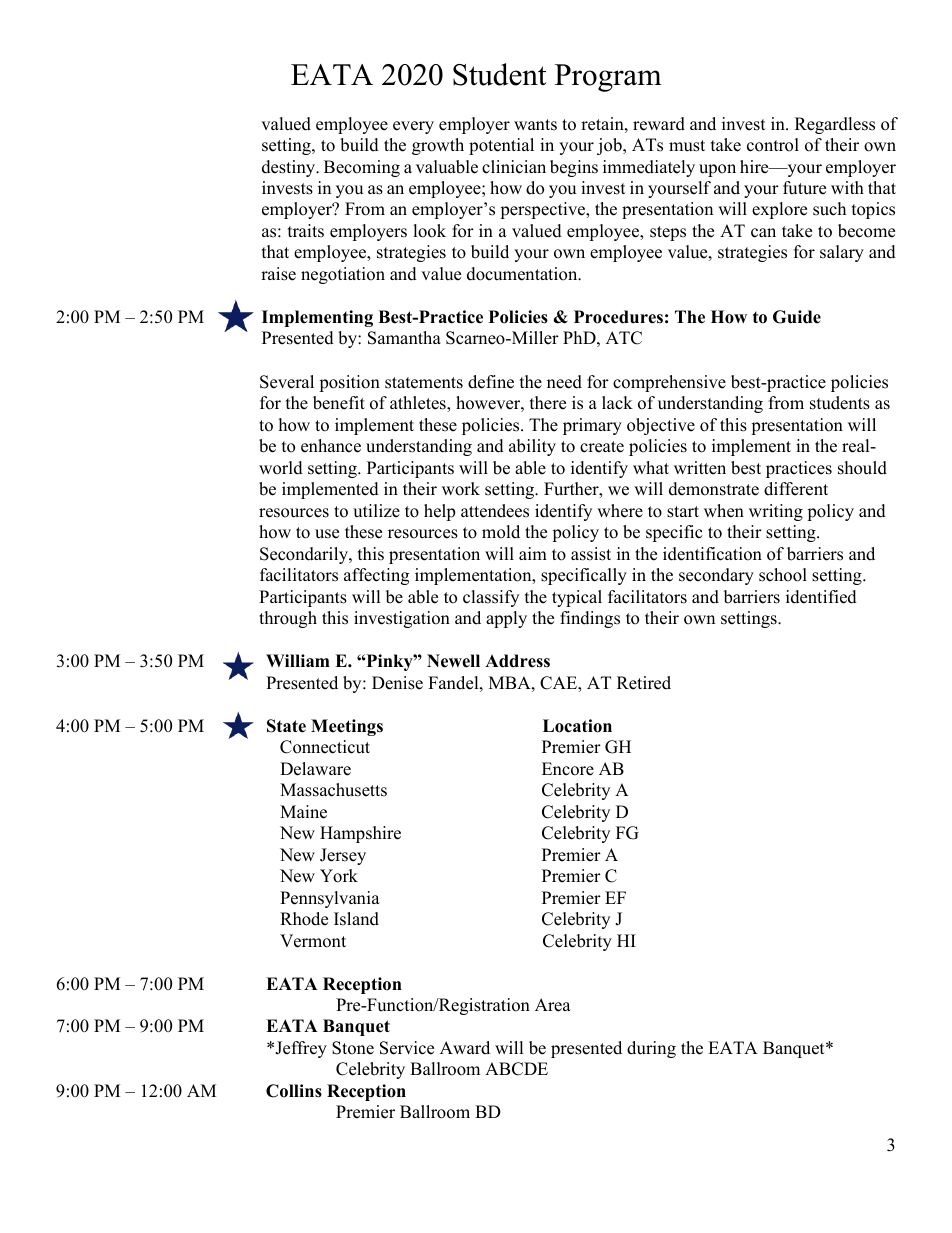 The height and width of the screenshot is (1233, 952). Describe the element at coordinates (797, 317) in the screenshot. I see `Guide` at that location.
